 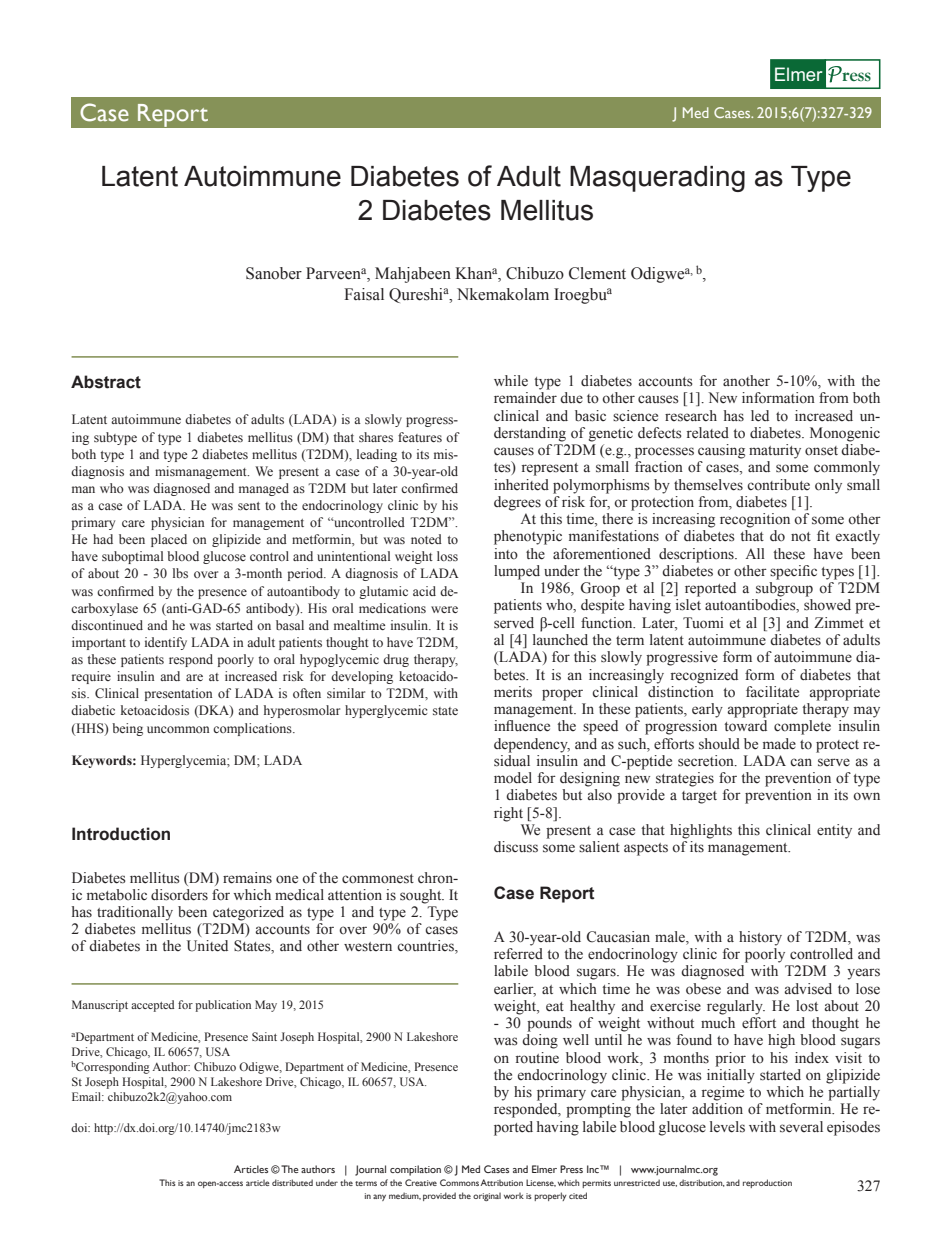 I want to click on Commons, so click(x=459, y=1182).
